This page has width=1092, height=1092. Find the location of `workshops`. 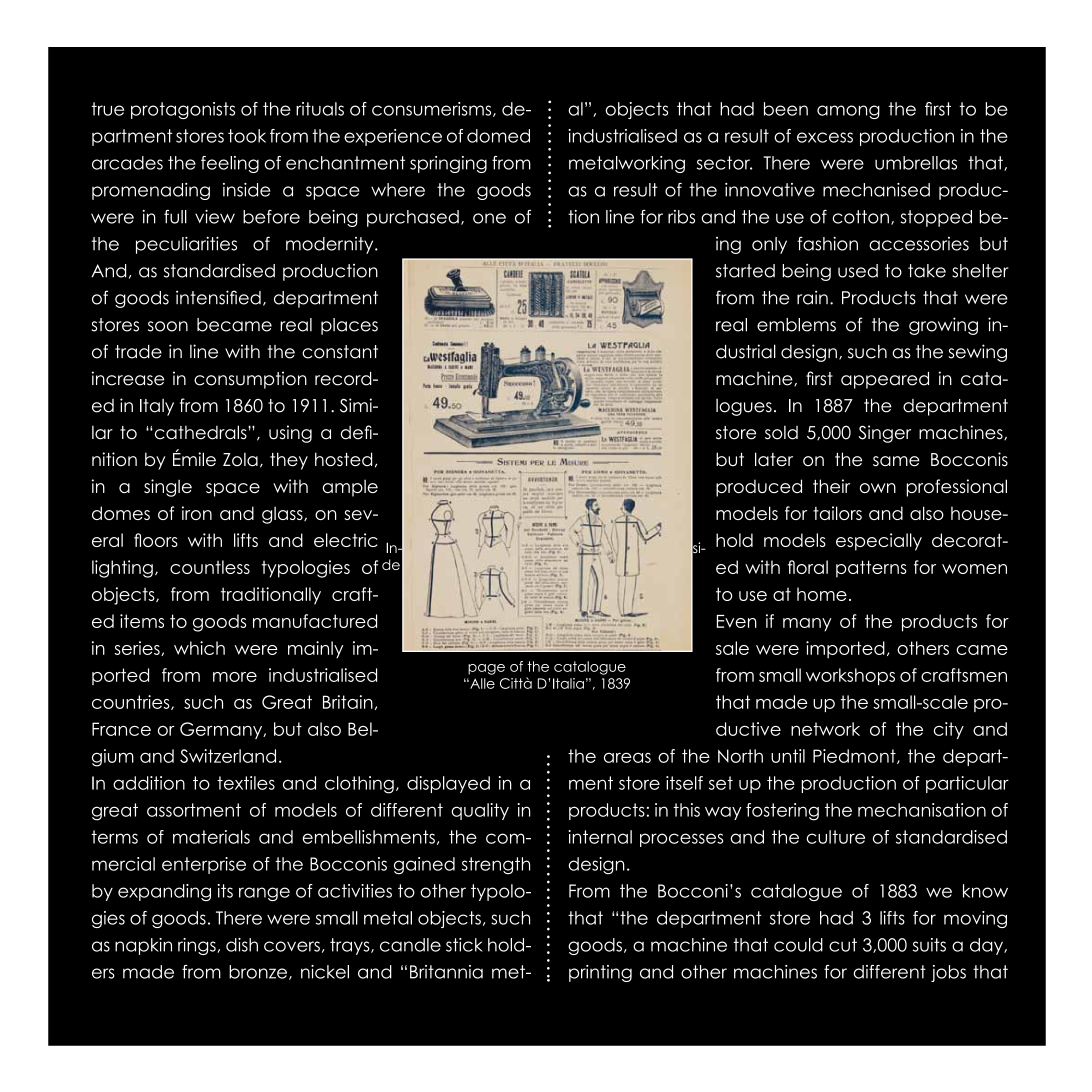

workshops is located at coordinates (850, 677).
